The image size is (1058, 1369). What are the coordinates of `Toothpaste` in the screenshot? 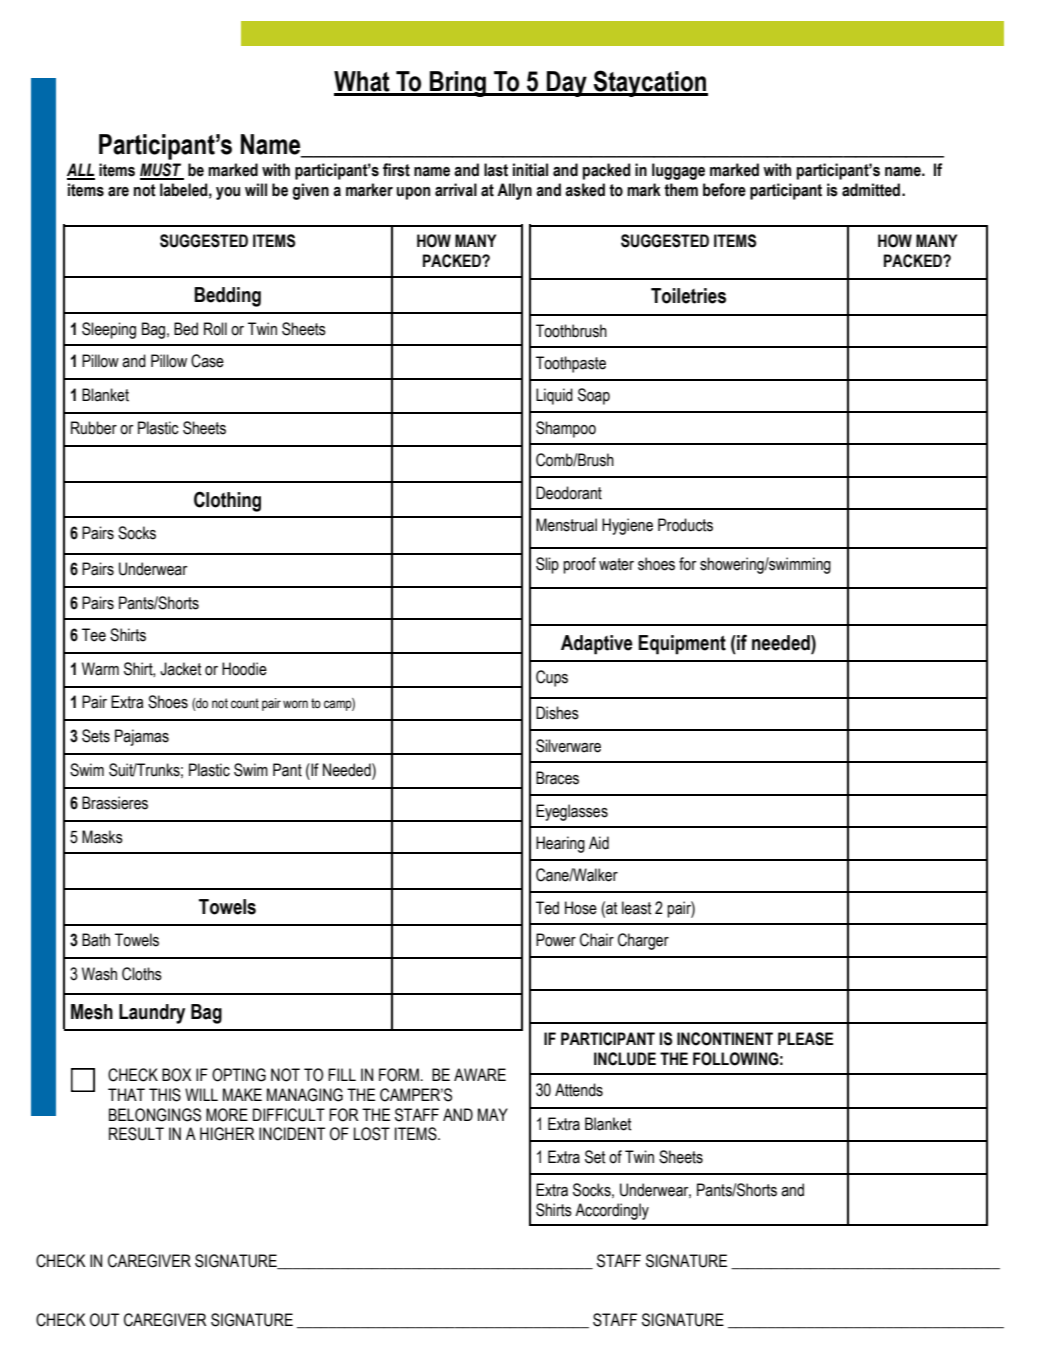 It's located at (571, 364).
